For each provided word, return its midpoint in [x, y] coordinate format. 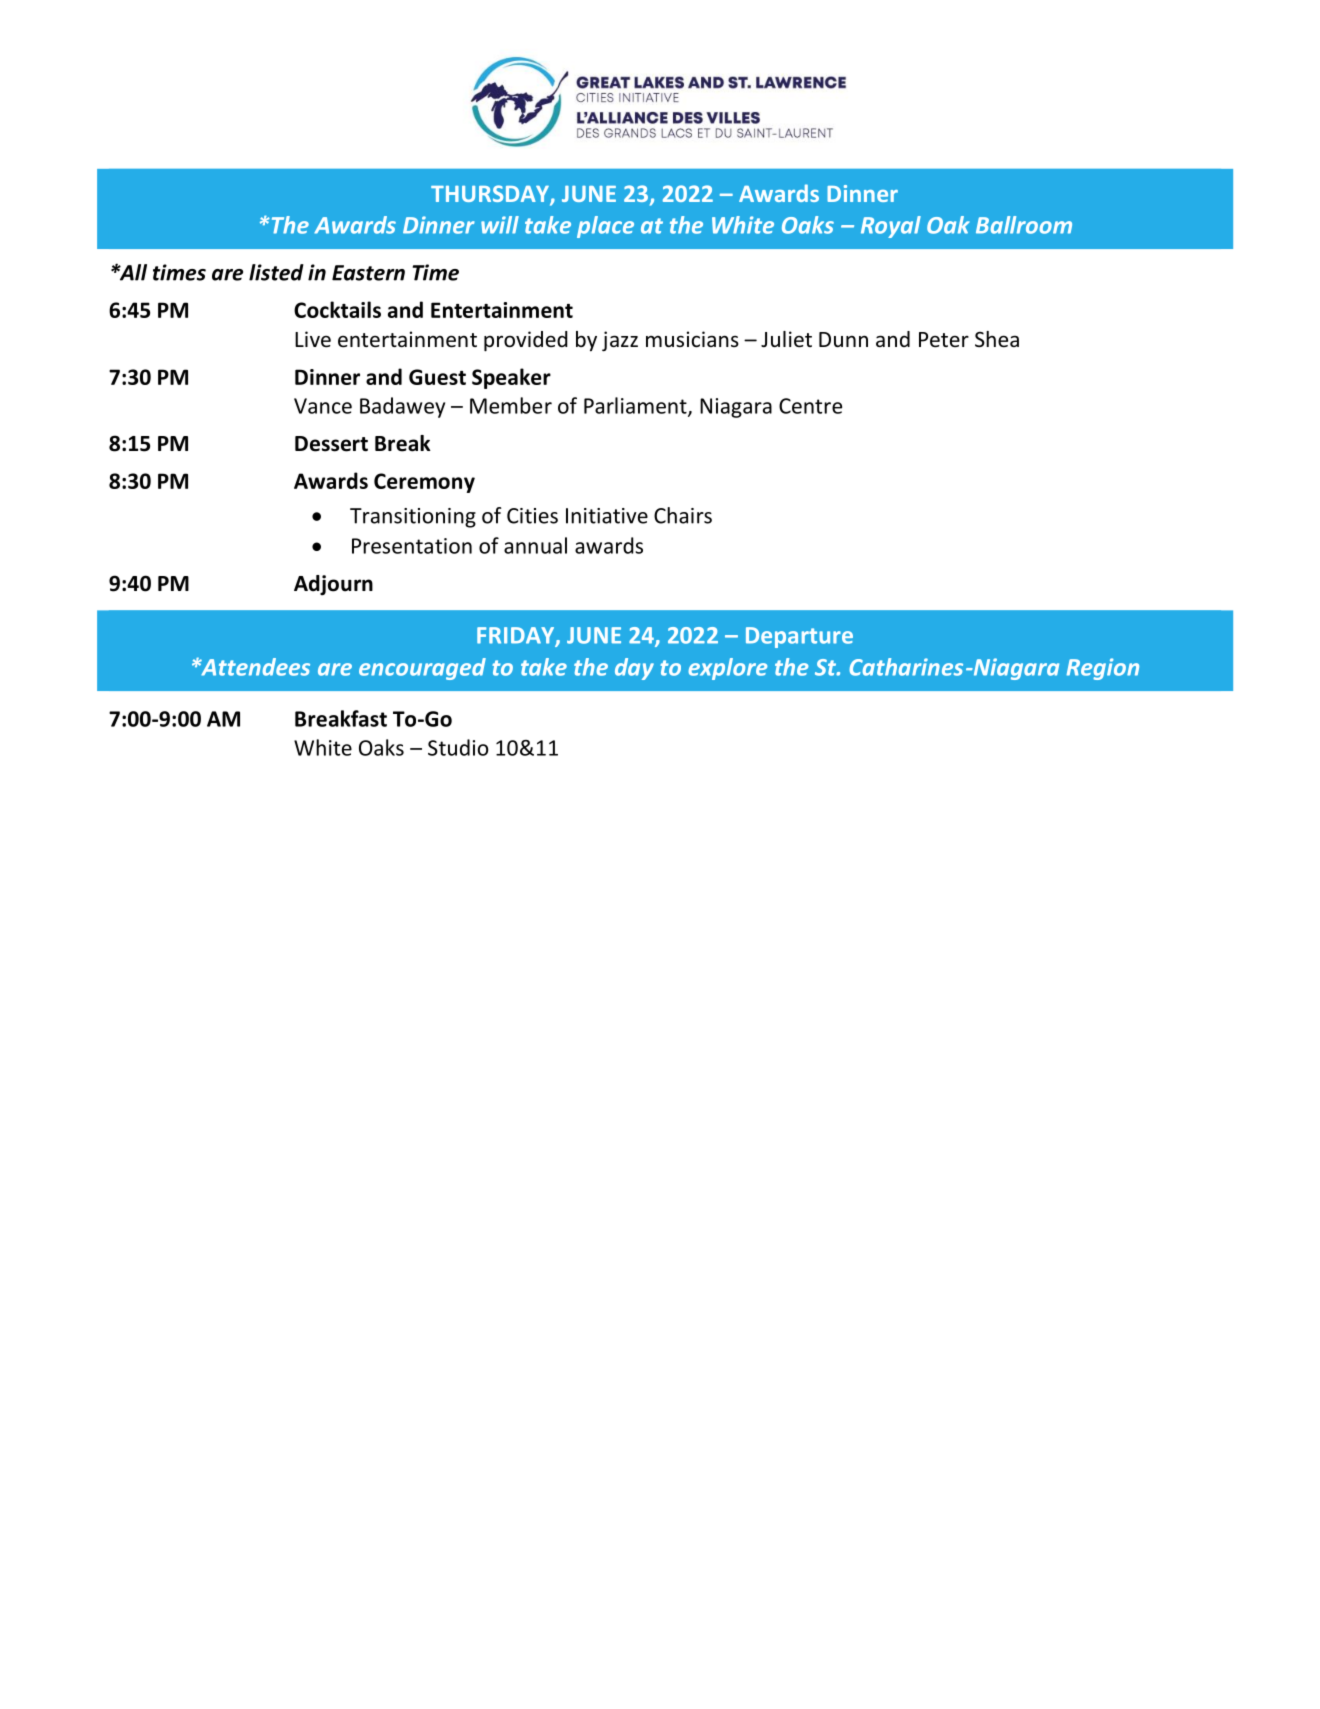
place [605, 227]
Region [1103, 669]
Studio [458, 747]
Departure [799, 637]
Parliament [636, 406]
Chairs [683, 515]
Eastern [368, 273]
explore [728, 669]
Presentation [412, 546]
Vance [323, 406]
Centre [810, 406]
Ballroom [1024, 225]
